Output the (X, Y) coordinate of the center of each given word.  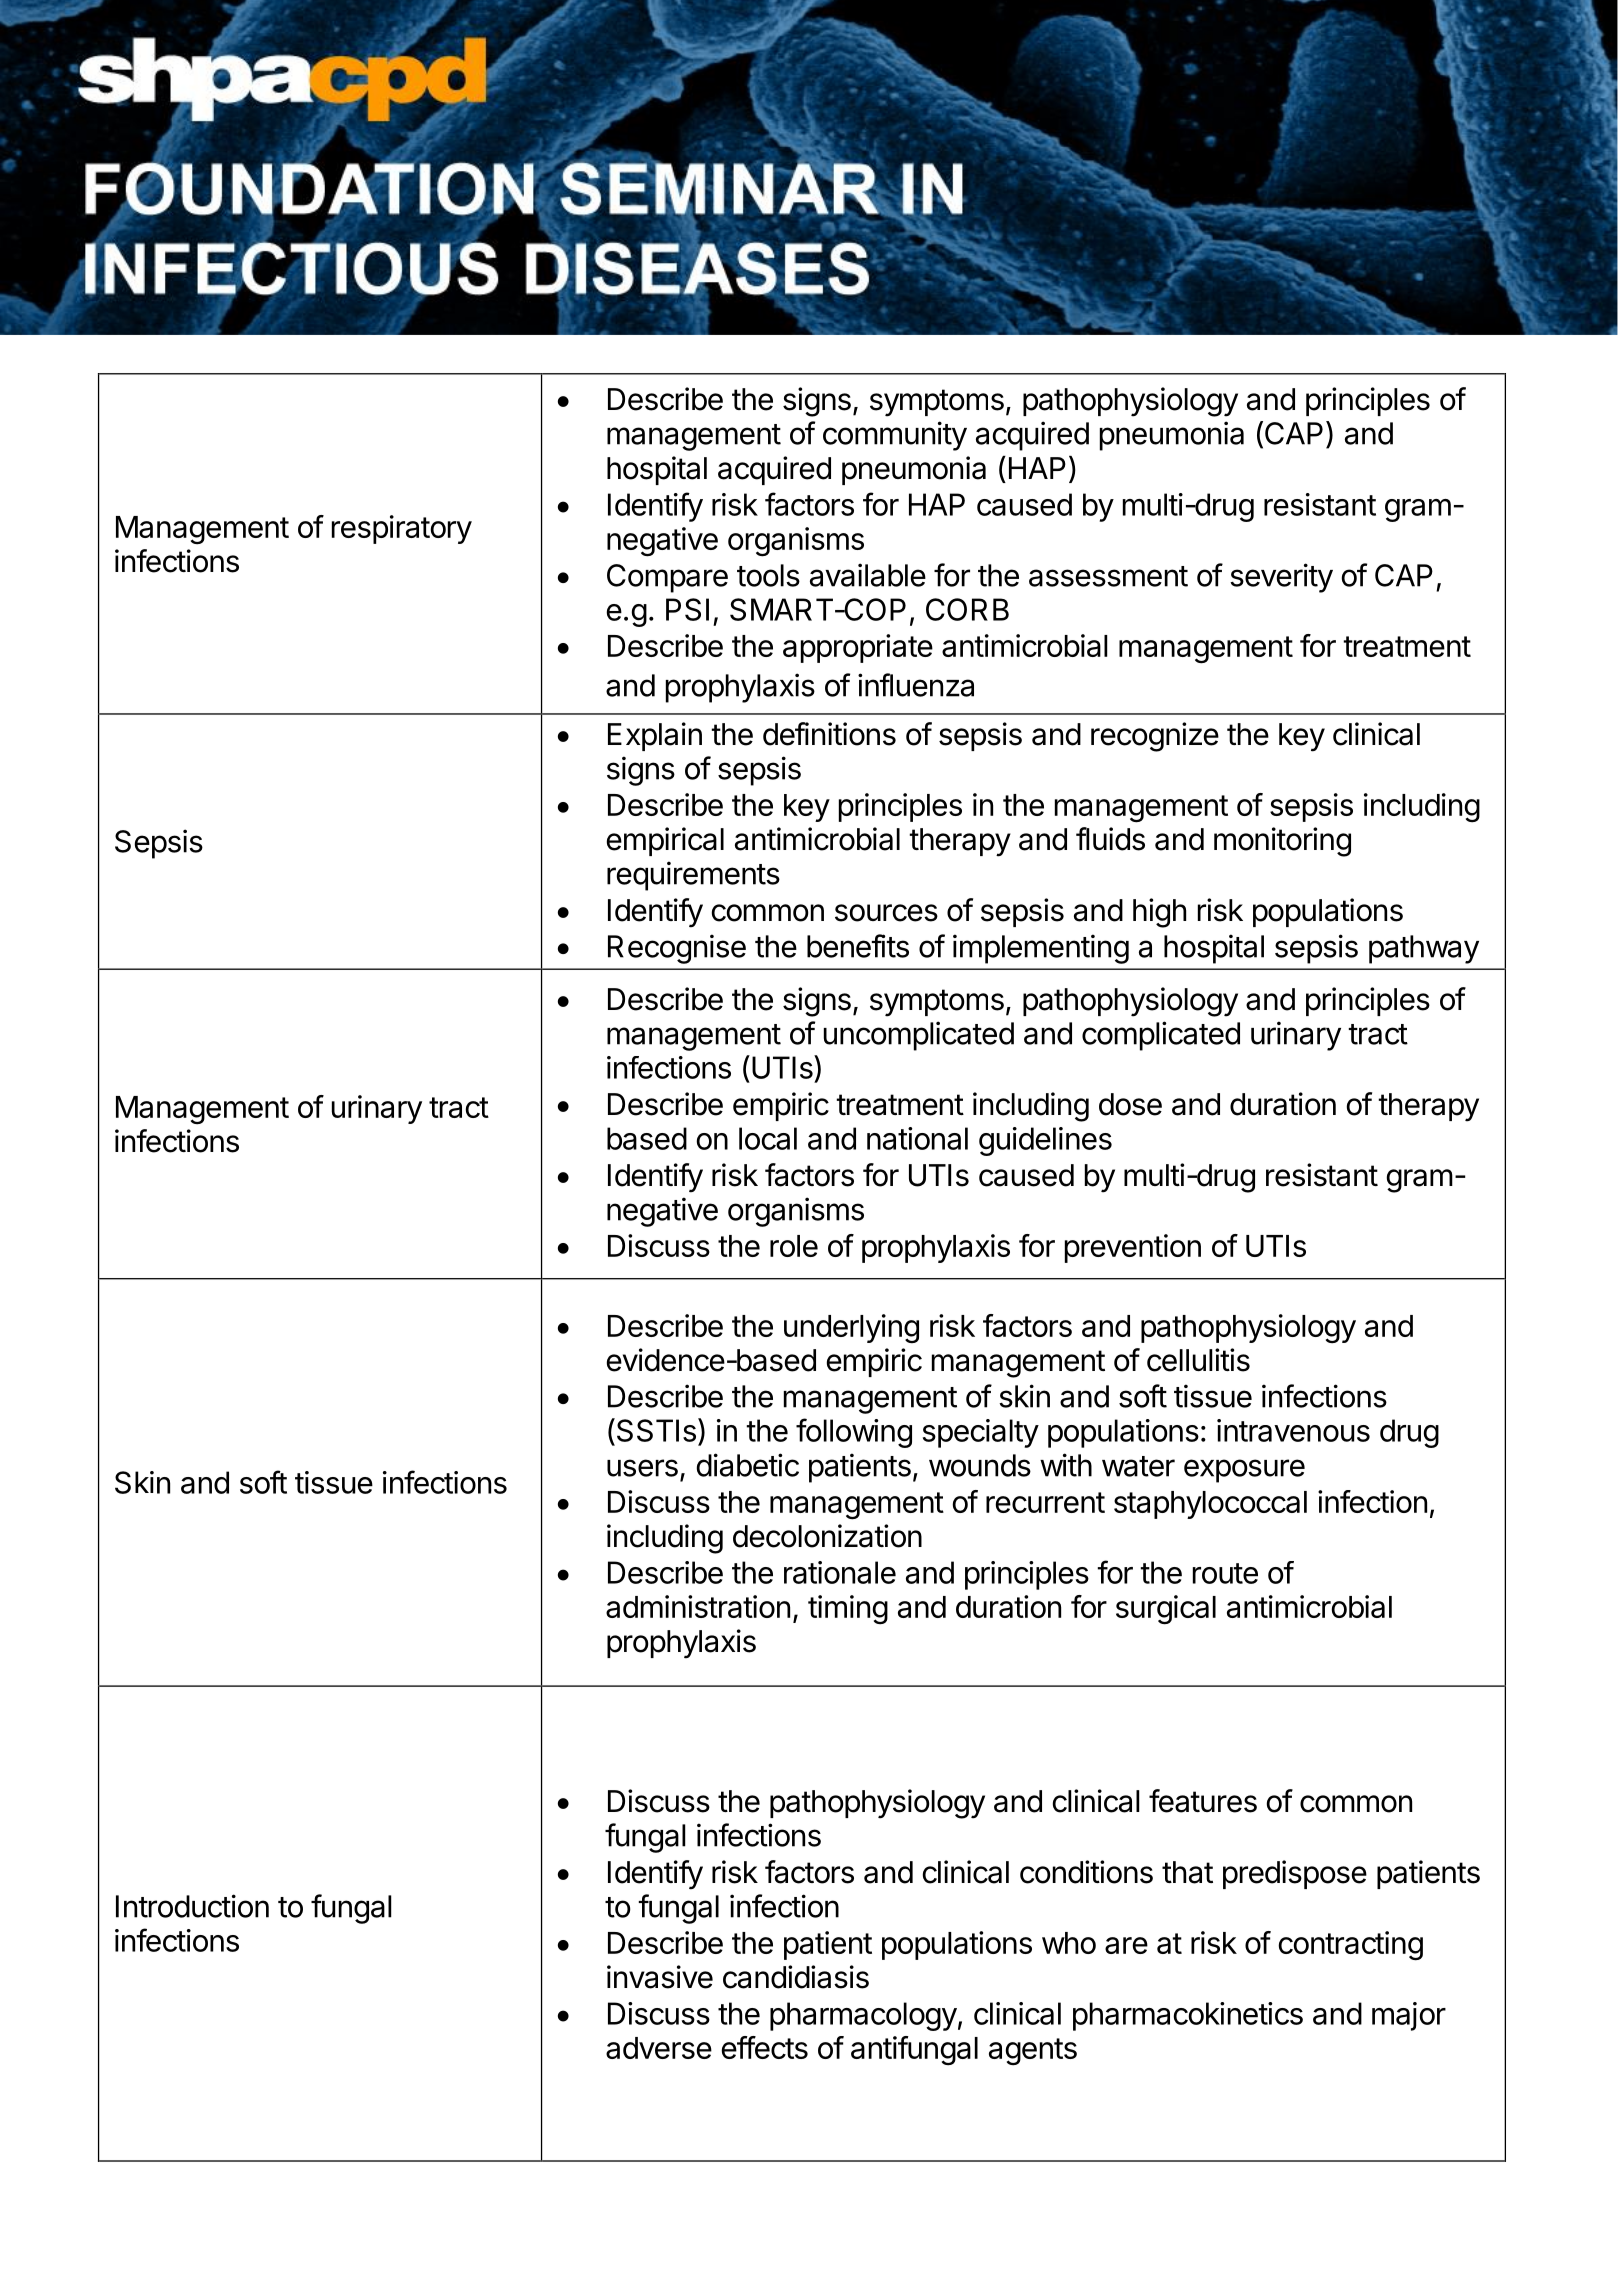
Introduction (192, 1906)
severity (1281, 578)
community (895, 436)
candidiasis (796, 1977)
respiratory (402, 529)
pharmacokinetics (1188, 2016)
